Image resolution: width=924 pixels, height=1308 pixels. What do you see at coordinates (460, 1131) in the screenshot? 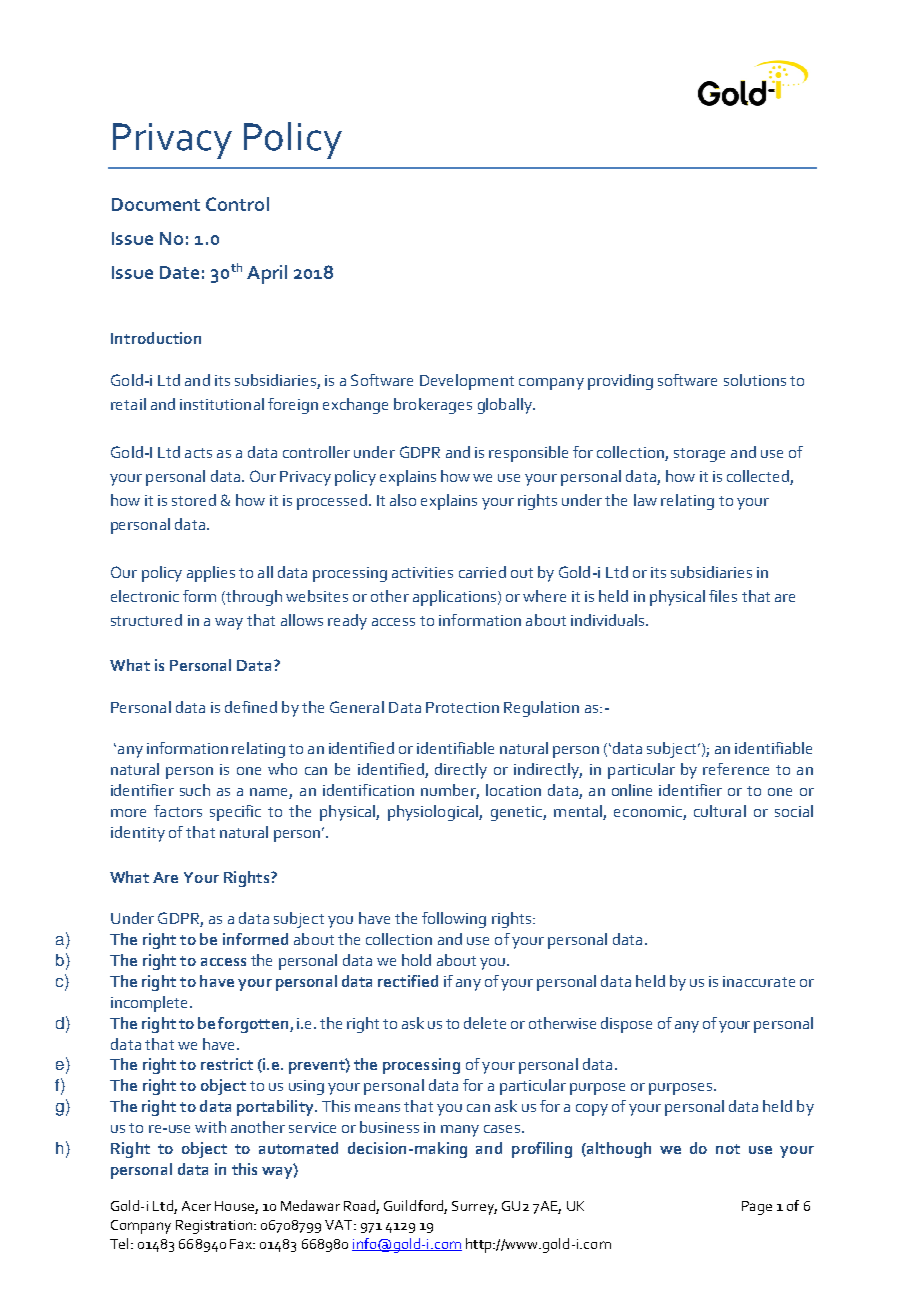
I see `many` at bounding box center [460, 1131].
